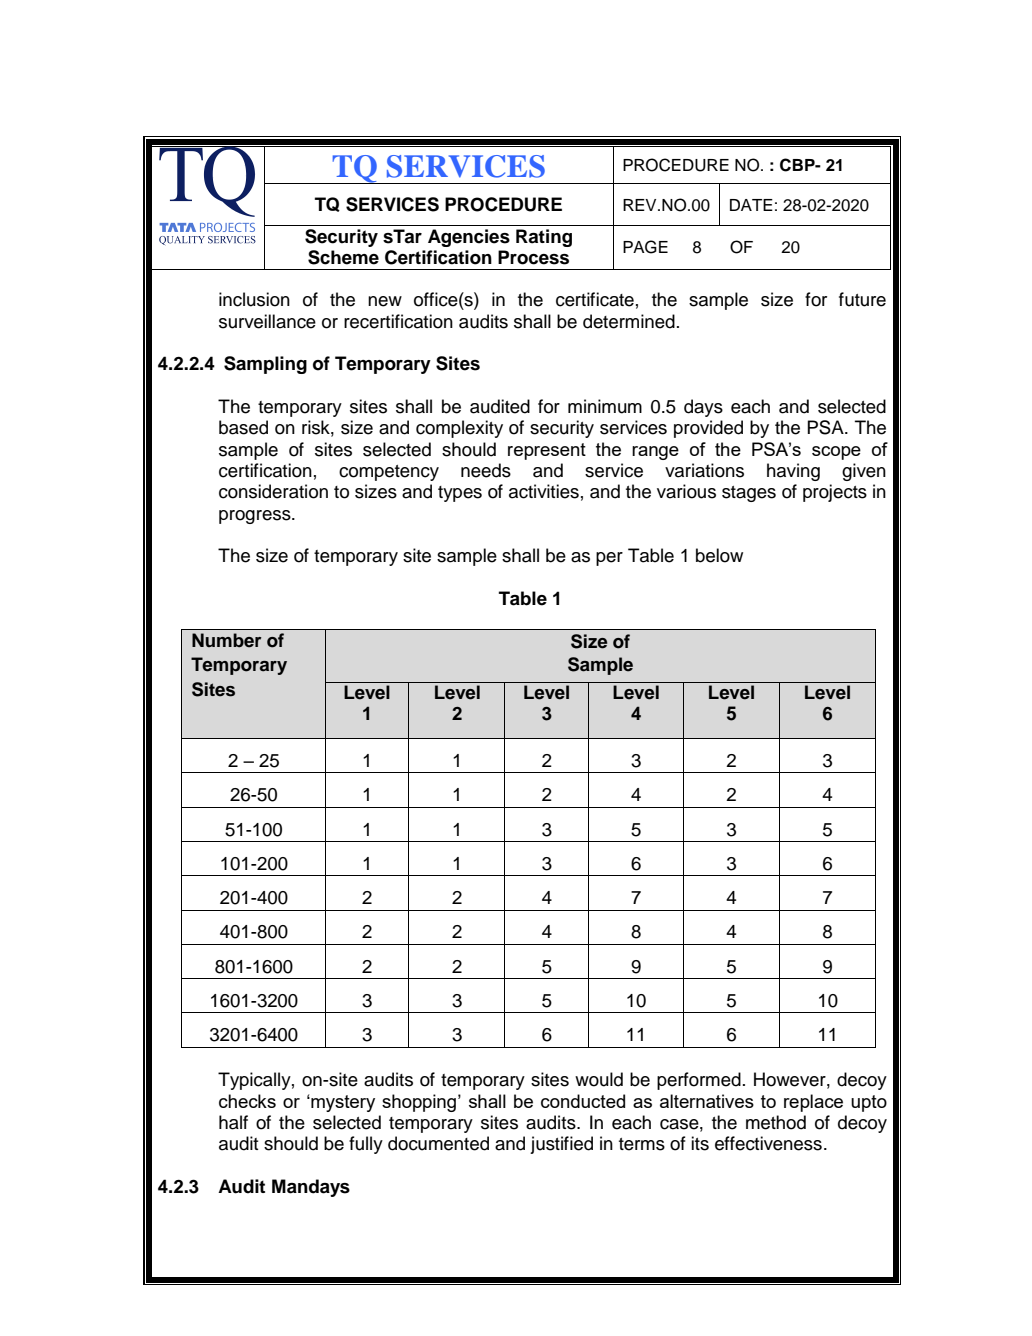  Describe the element at coordinates (793, 472) in the screenshot. I see `having` at that location.
